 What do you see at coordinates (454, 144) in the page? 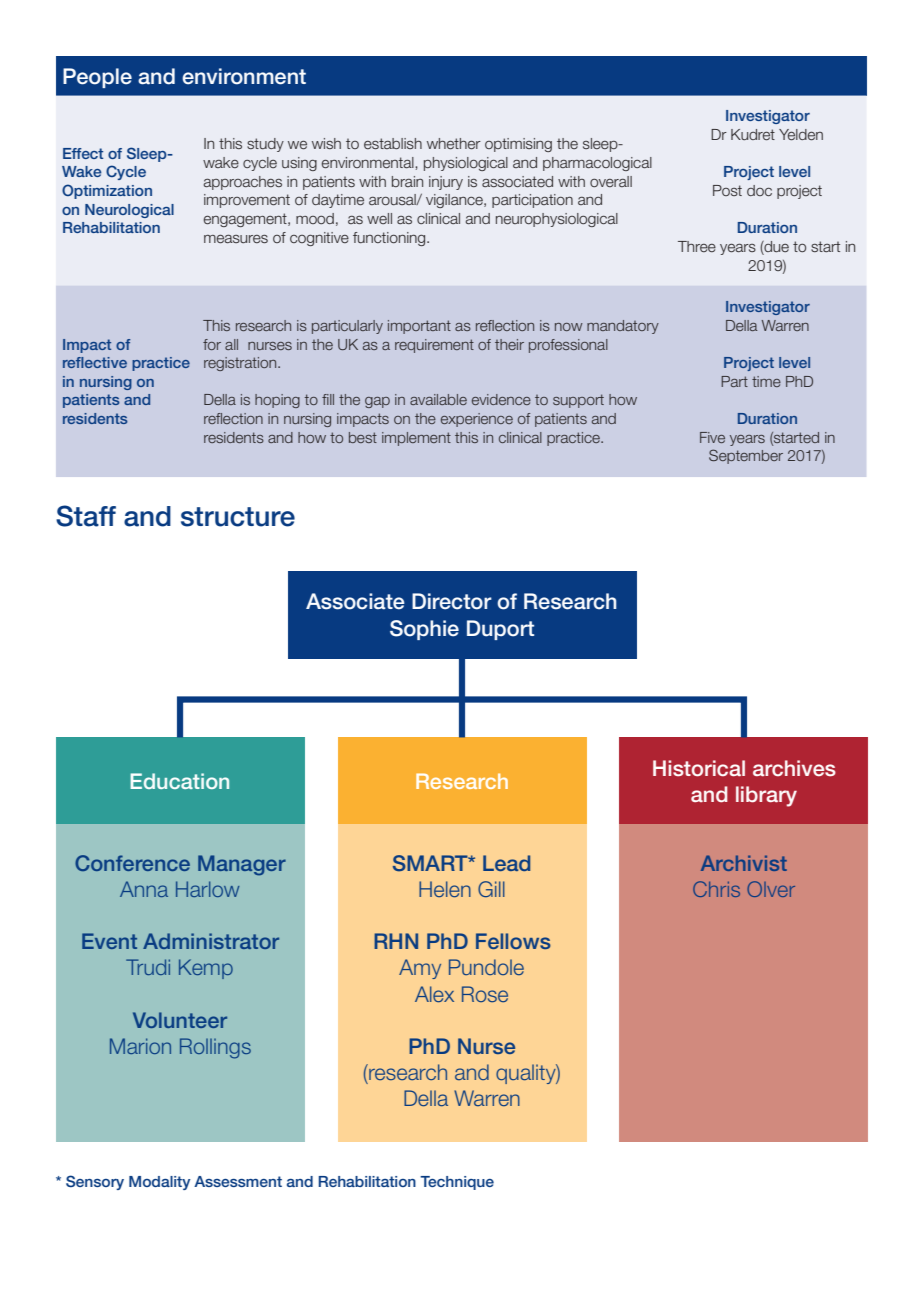
I see `whether` at bounding box center [454, 144].
